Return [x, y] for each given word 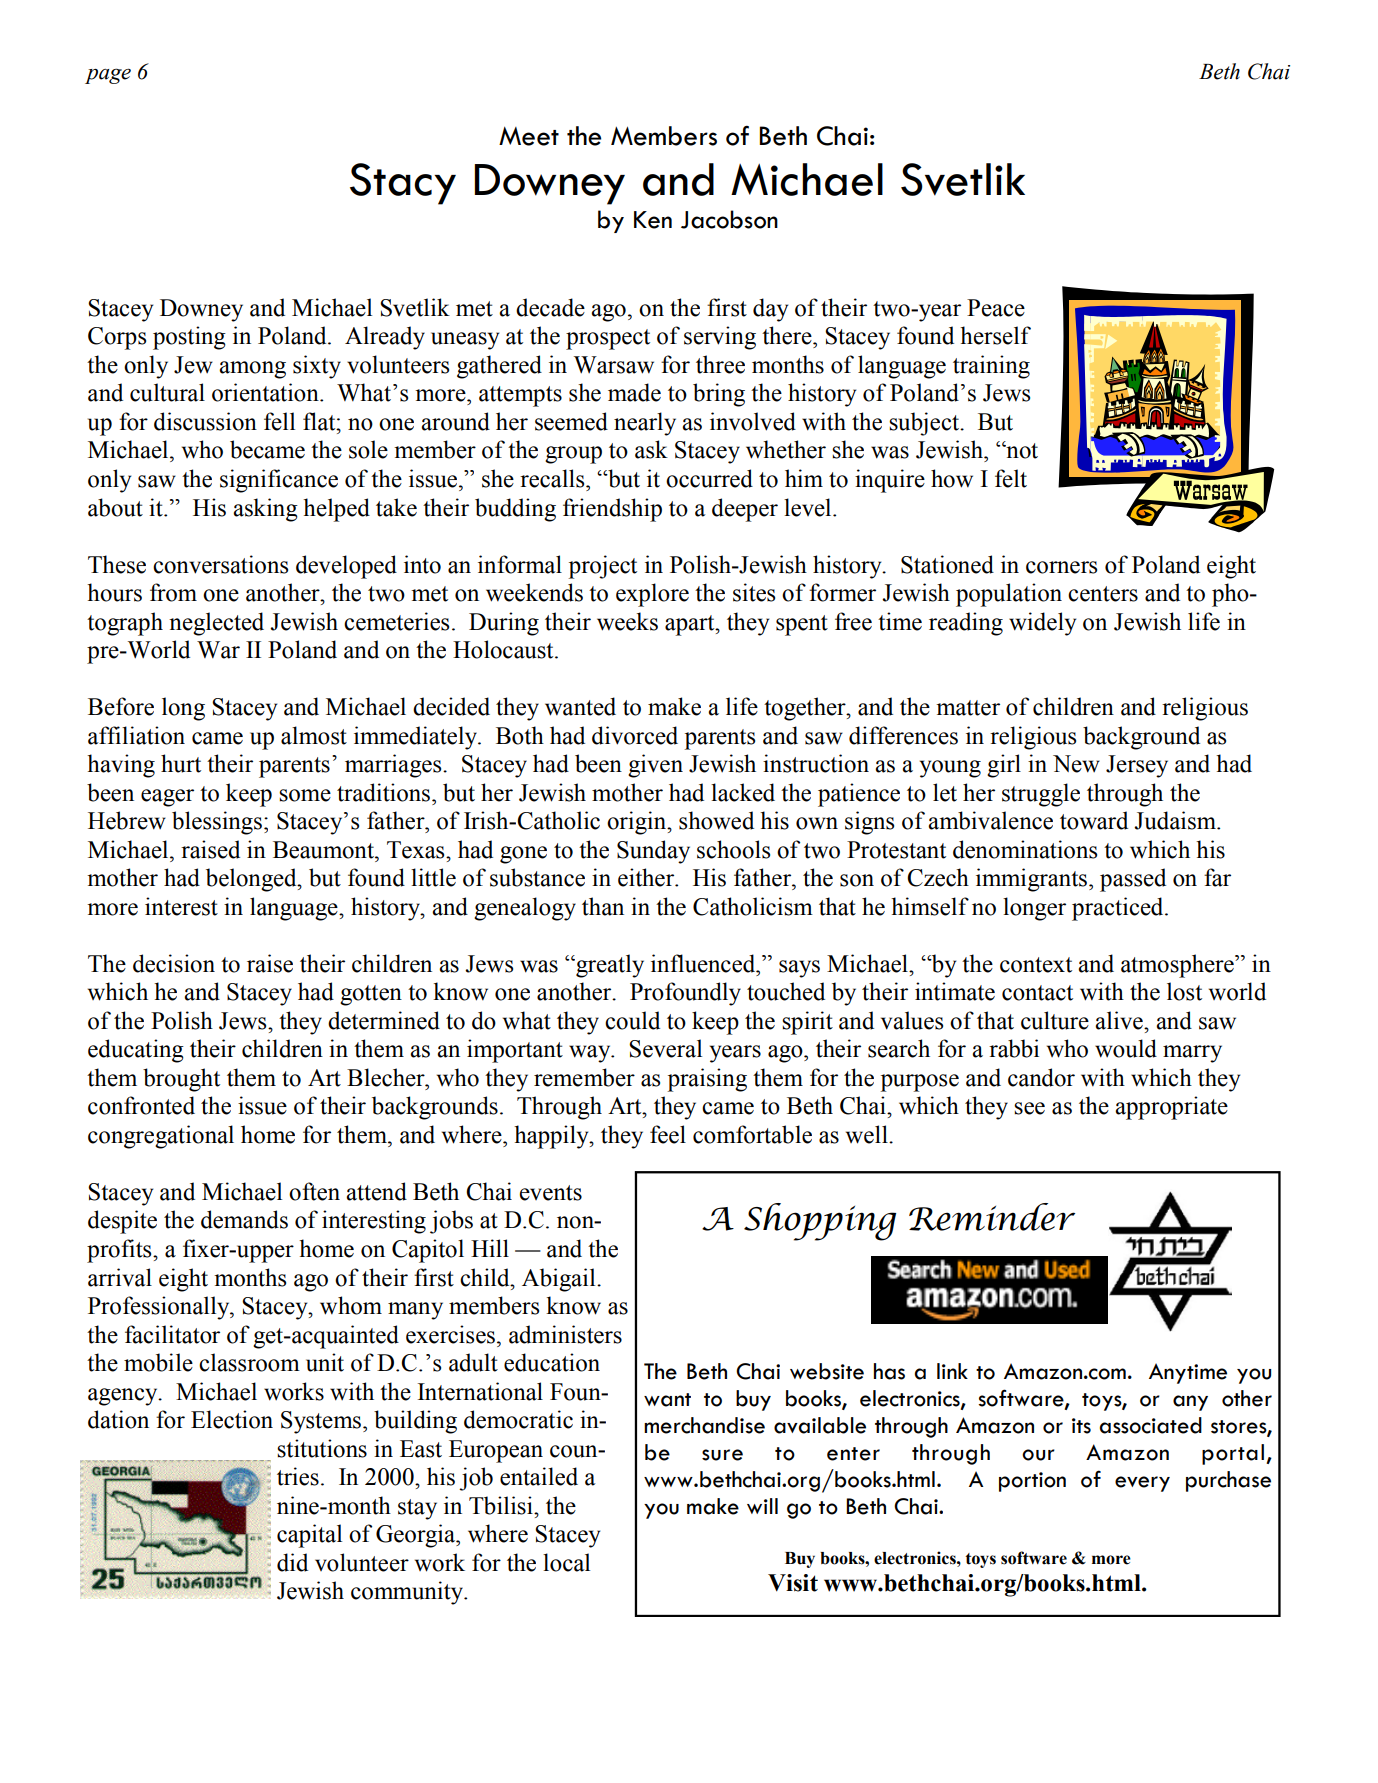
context [1036, 965]
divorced [635, 735]
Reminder [992, 1217]
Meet [529, 136]
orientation [266, 392]
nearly [645, 424]
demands [244, 1219]
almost [314, 735]
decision [174, 963]
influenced [704, 963]
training [991, 367]
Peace [996, 308]
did [292, 1562]
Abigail [560, 1280]
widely [1042, 624]
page [108, 76]
